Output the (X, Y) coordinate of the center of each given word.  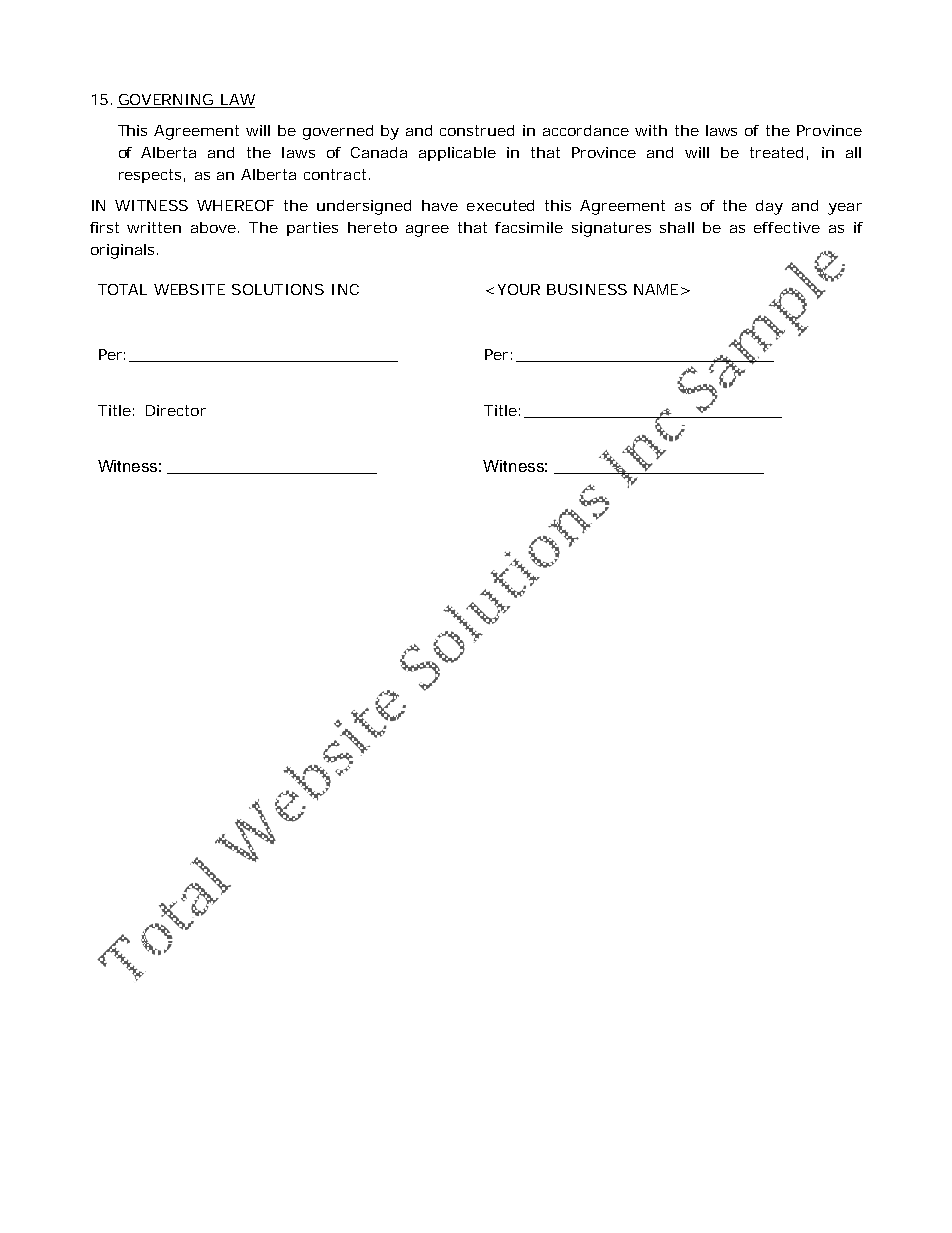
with (651, 130)
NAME (656, 289)
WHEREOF (235, 205)
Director (176, 410)
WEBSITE (189, 289)
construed (477, 130)
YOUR (519, 289)
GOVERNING (166, 101)
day (769, 207)
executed (500, 205)
